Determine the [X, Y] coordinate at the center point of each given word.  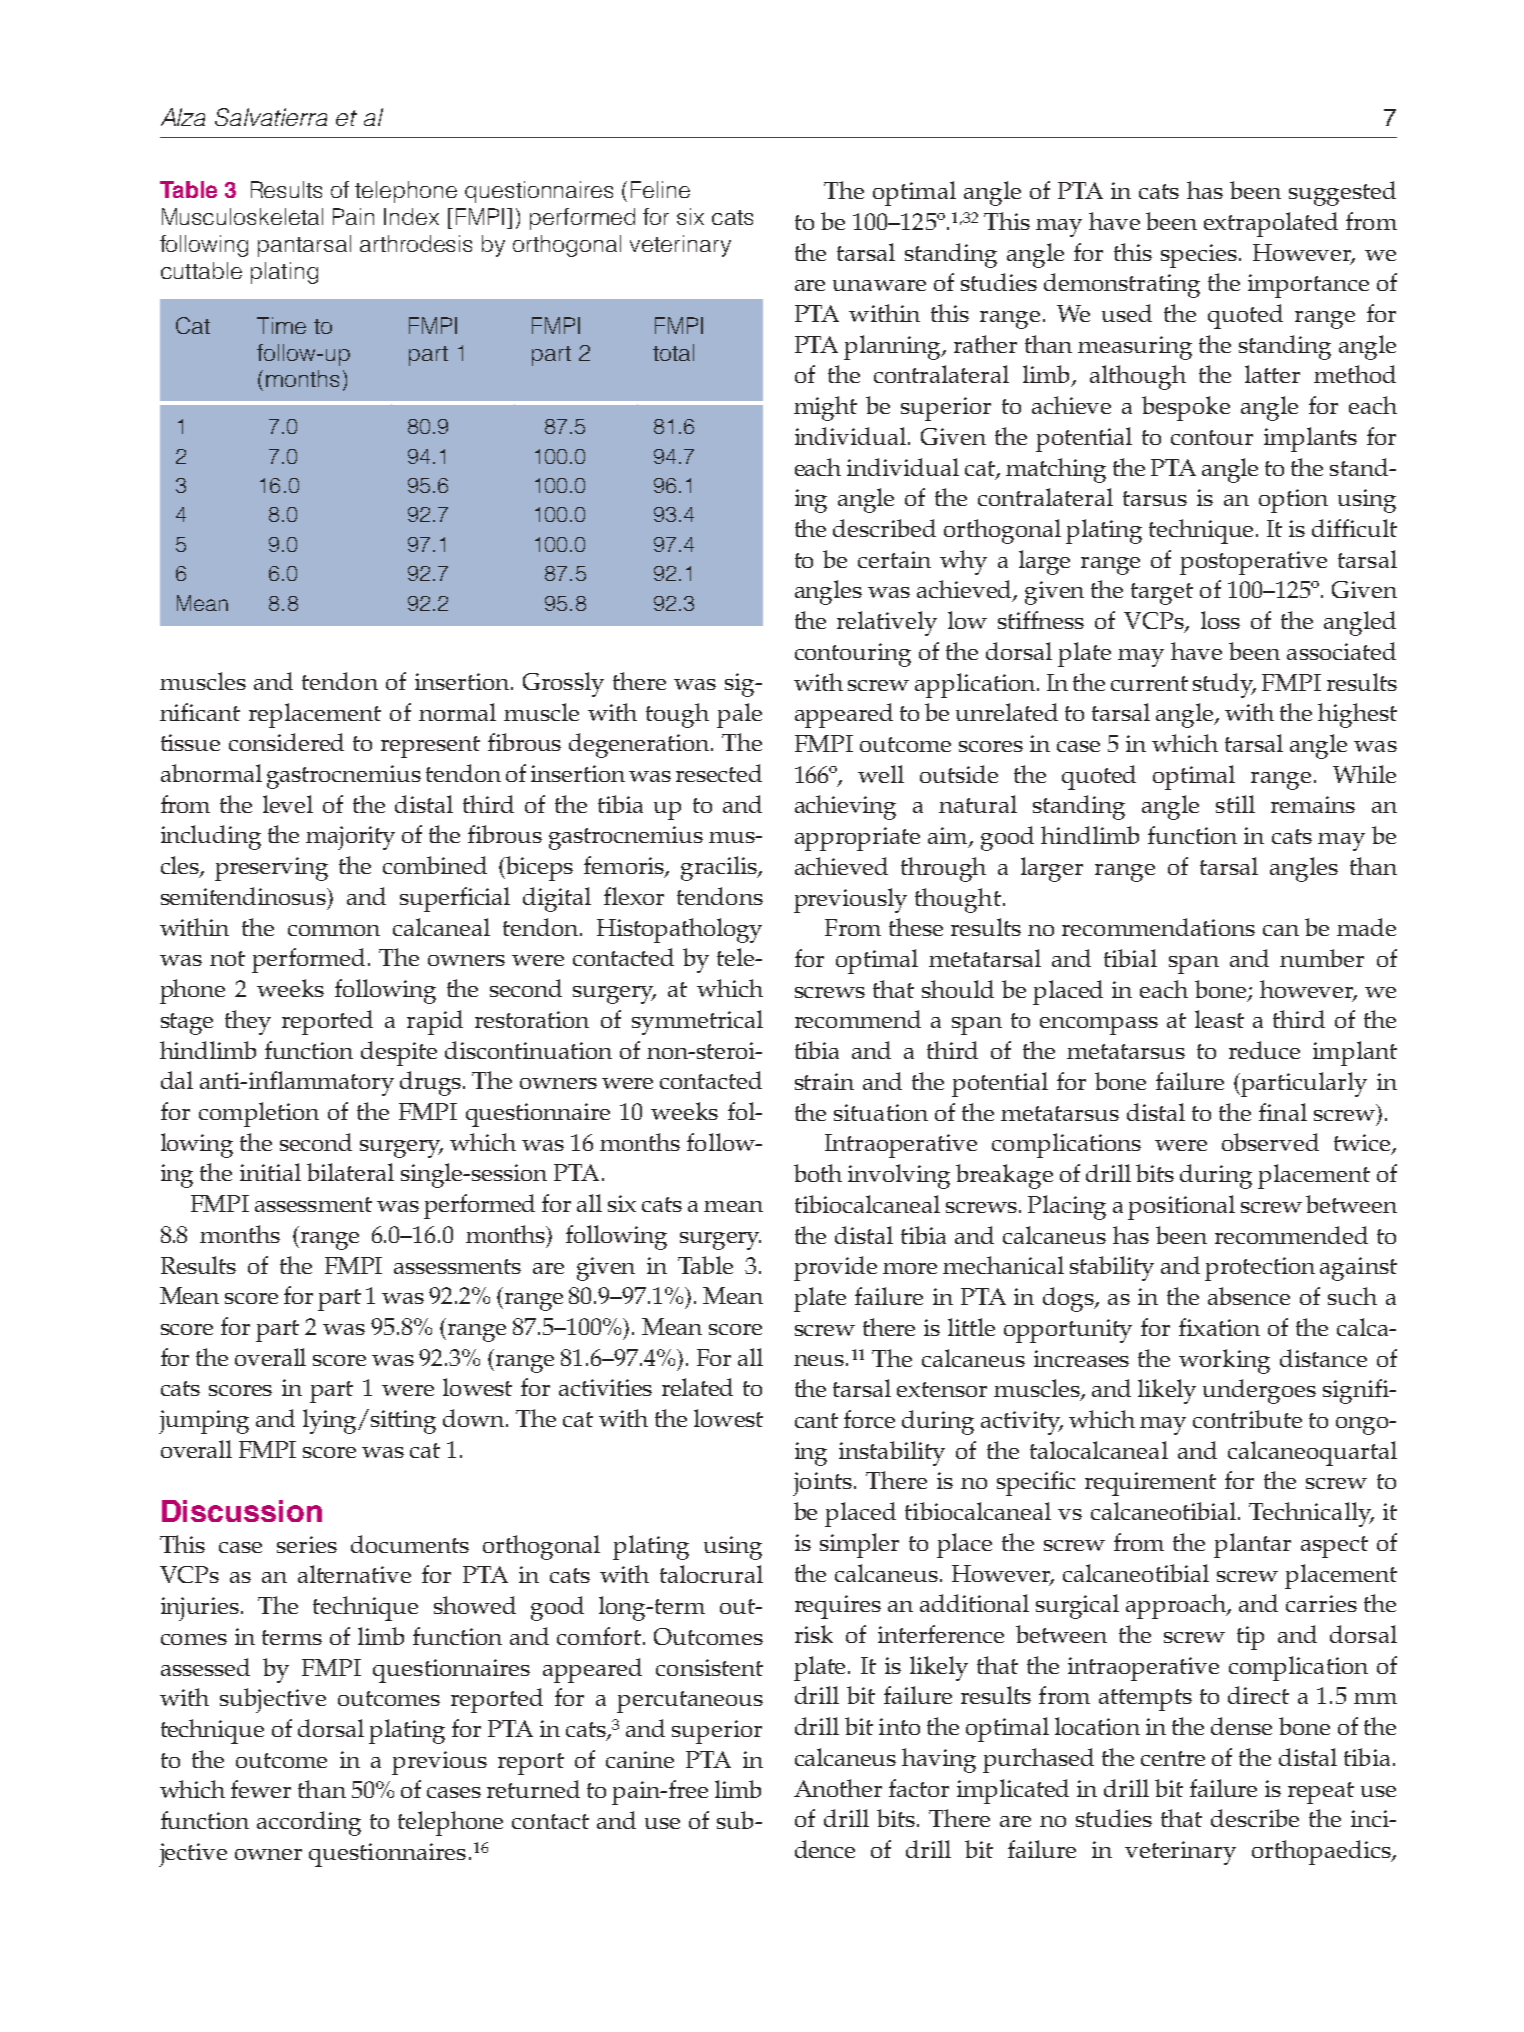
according [309, 1823]
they [248, 1022]
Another [838, 1788]
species [1199, 256]
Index [411, 216]
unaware [879, 285]
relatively [887, 623]
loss [1220, 620]
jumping [204, 1422]
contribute [1247, 1419]
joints [822, 1484]
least [1219, 1019]
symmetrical [697, 1022]
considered [286, 742]
